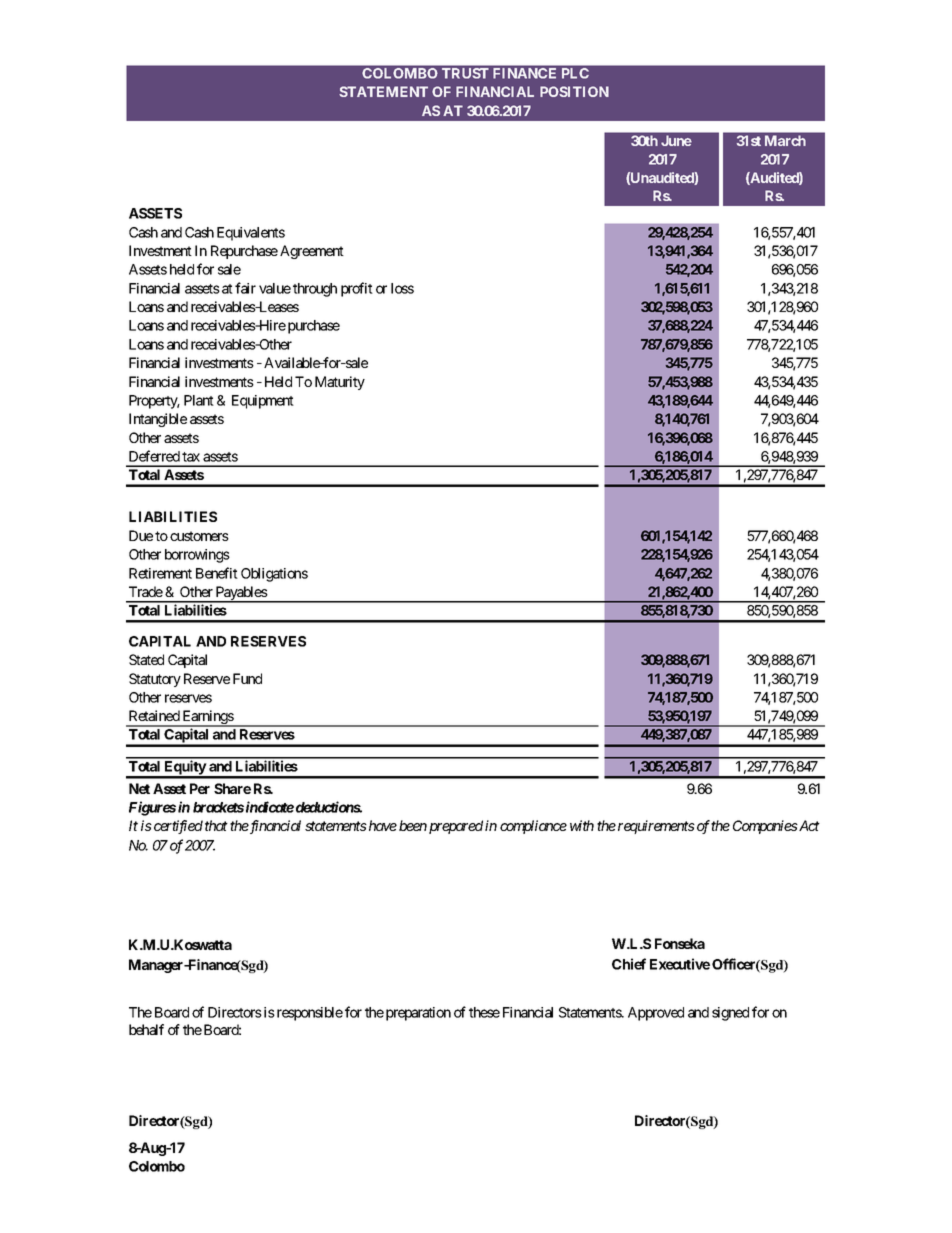 The width and height of the screenshot is (952, 1233). Describe the element at coordinates (765, 827) in the screenshot. I see `Companies` at that location.
